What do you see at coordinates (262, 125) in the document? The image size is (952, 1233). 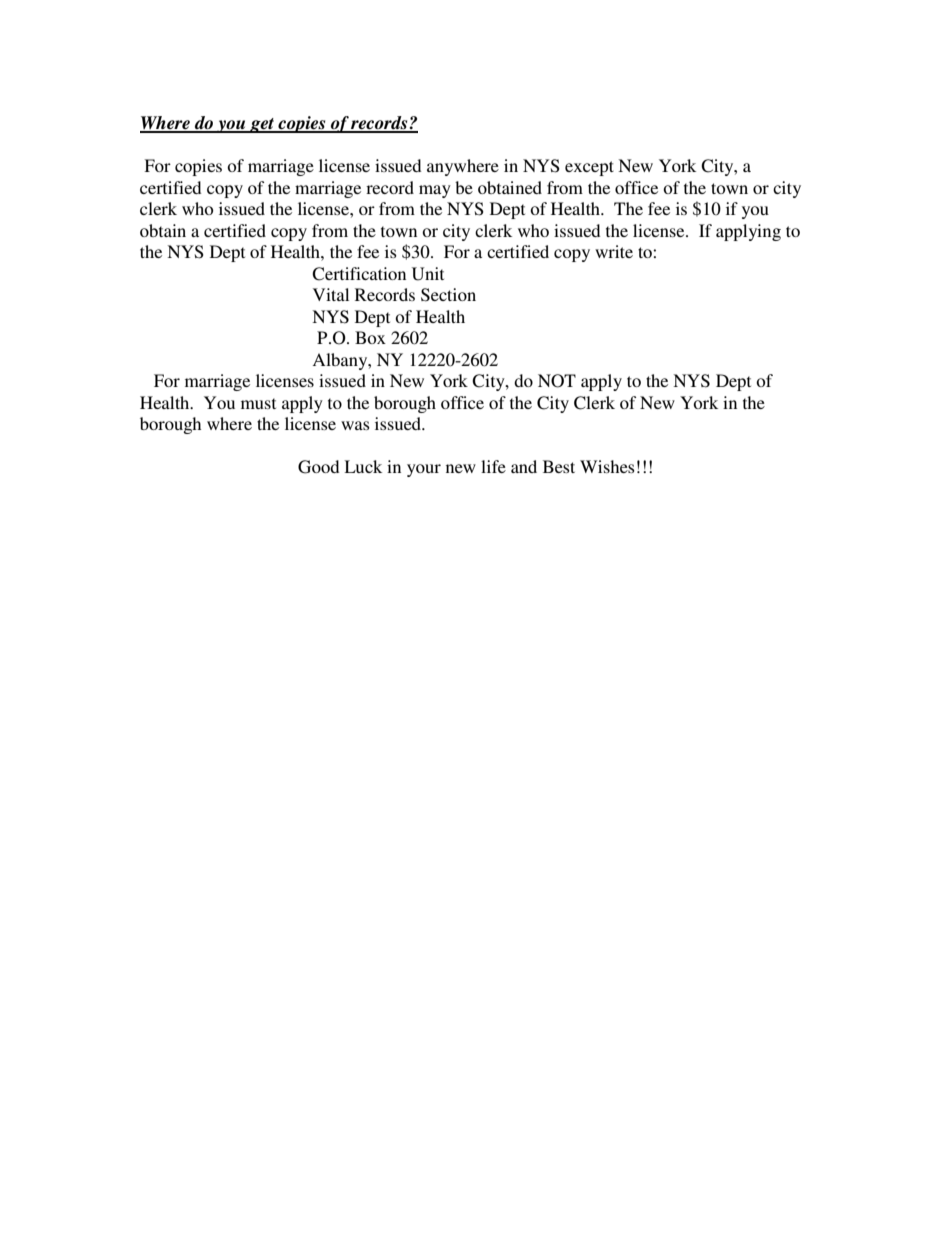 I see `get` at bounding box center [262, 125].
